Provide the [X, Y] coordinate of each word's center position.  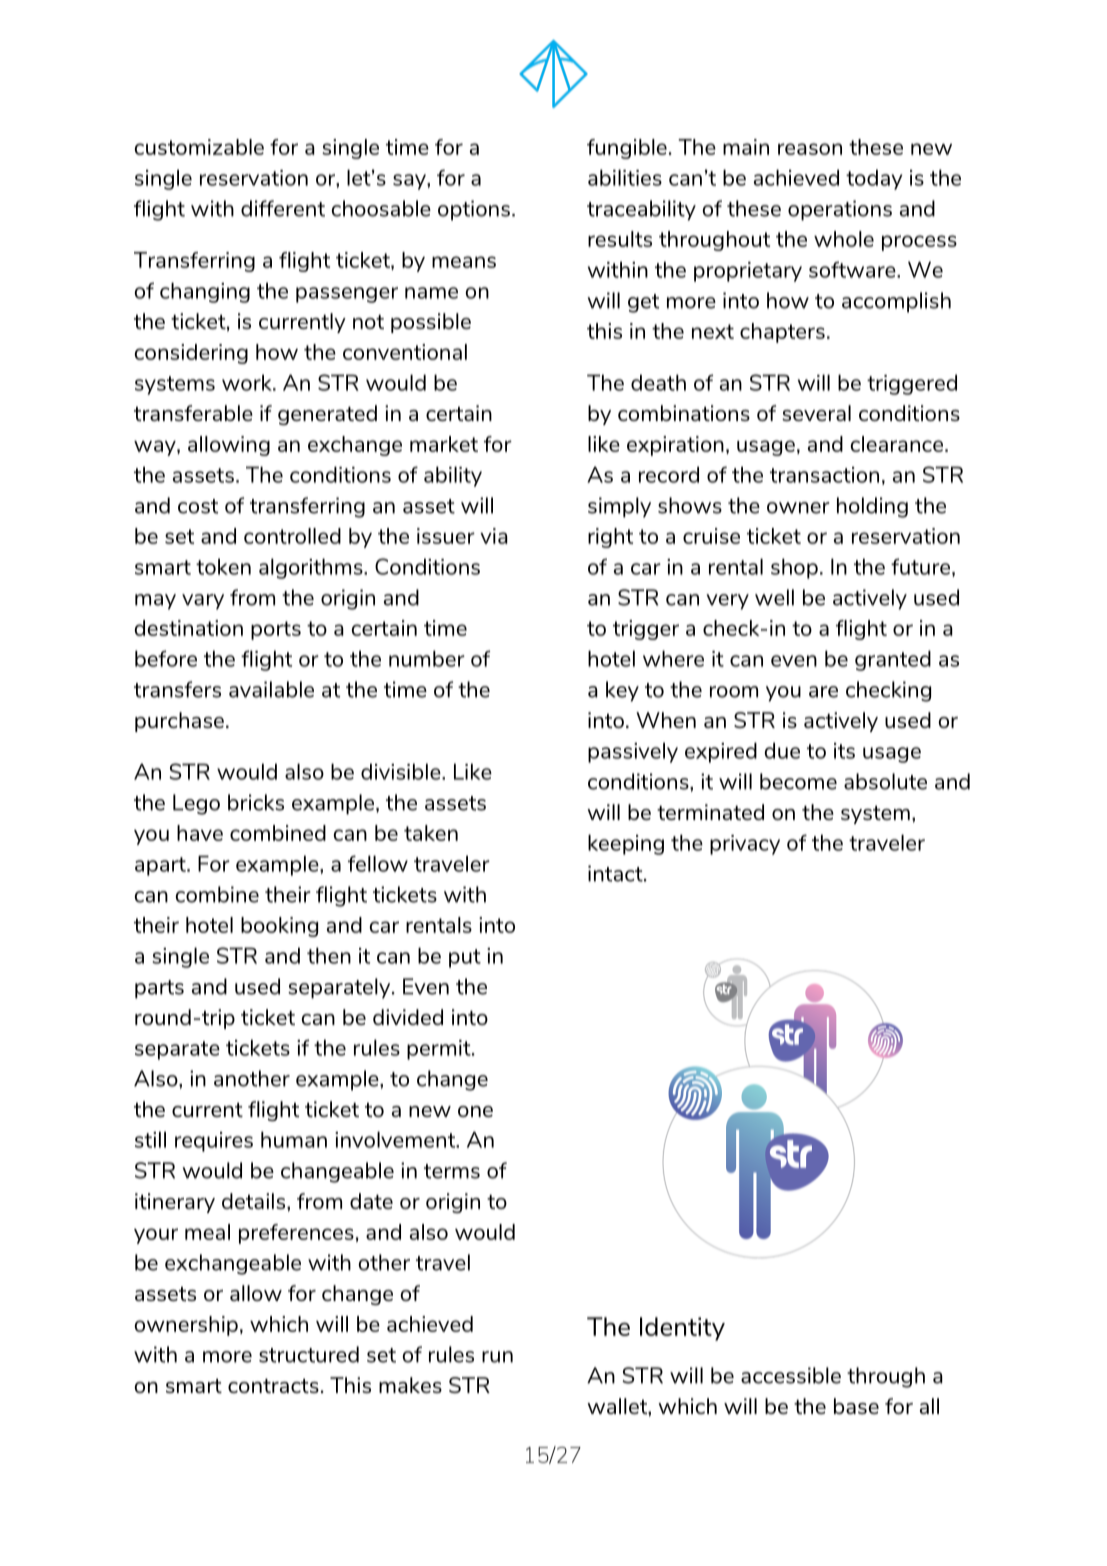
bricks [256, 802]
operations [840, 210]
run [497, 1357]
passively [633, 752]
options [474, 210]
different [283, 208]
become [798, 781]
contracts [273, 1386]
